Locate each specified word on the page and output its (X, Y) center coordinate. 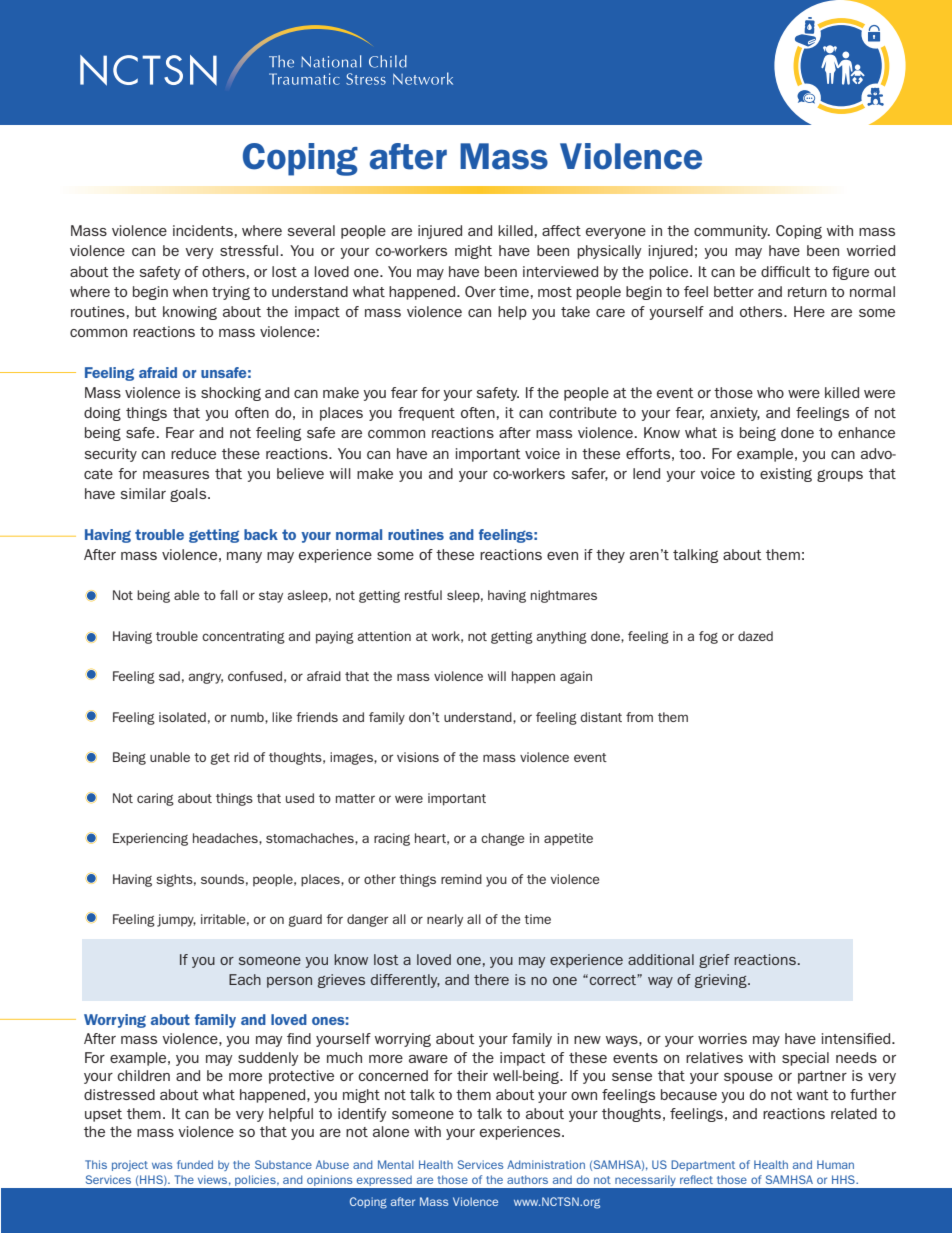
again (576, 677)
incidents (203, 230)
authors (527, 1179)
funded (195, 1164)
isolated (182, 717)
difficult (786, 271)
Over (480, 291)
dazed (755, 636)
